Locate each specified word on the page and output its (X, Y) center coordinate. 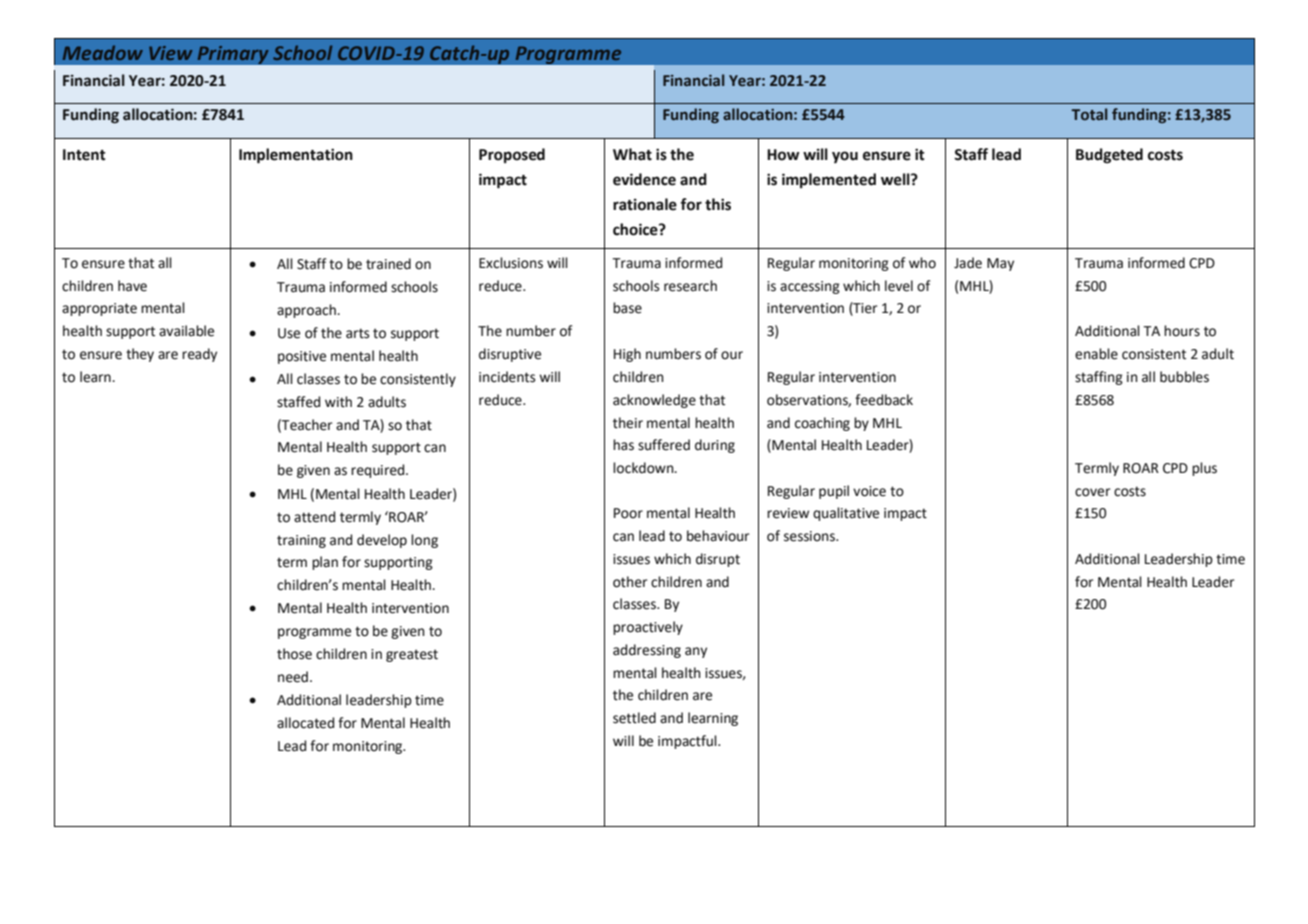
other (630, 582)
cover (1092, 492)
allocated (305, 723)
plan (325, 563)
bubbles (1184, 377)
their (628, 423)
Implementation (296, 156)
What (632, 154)
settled (634, 718)
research (690, 286)
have (132, 286)
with (338, 402)
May (1000, 264)
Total (1089, 114)
